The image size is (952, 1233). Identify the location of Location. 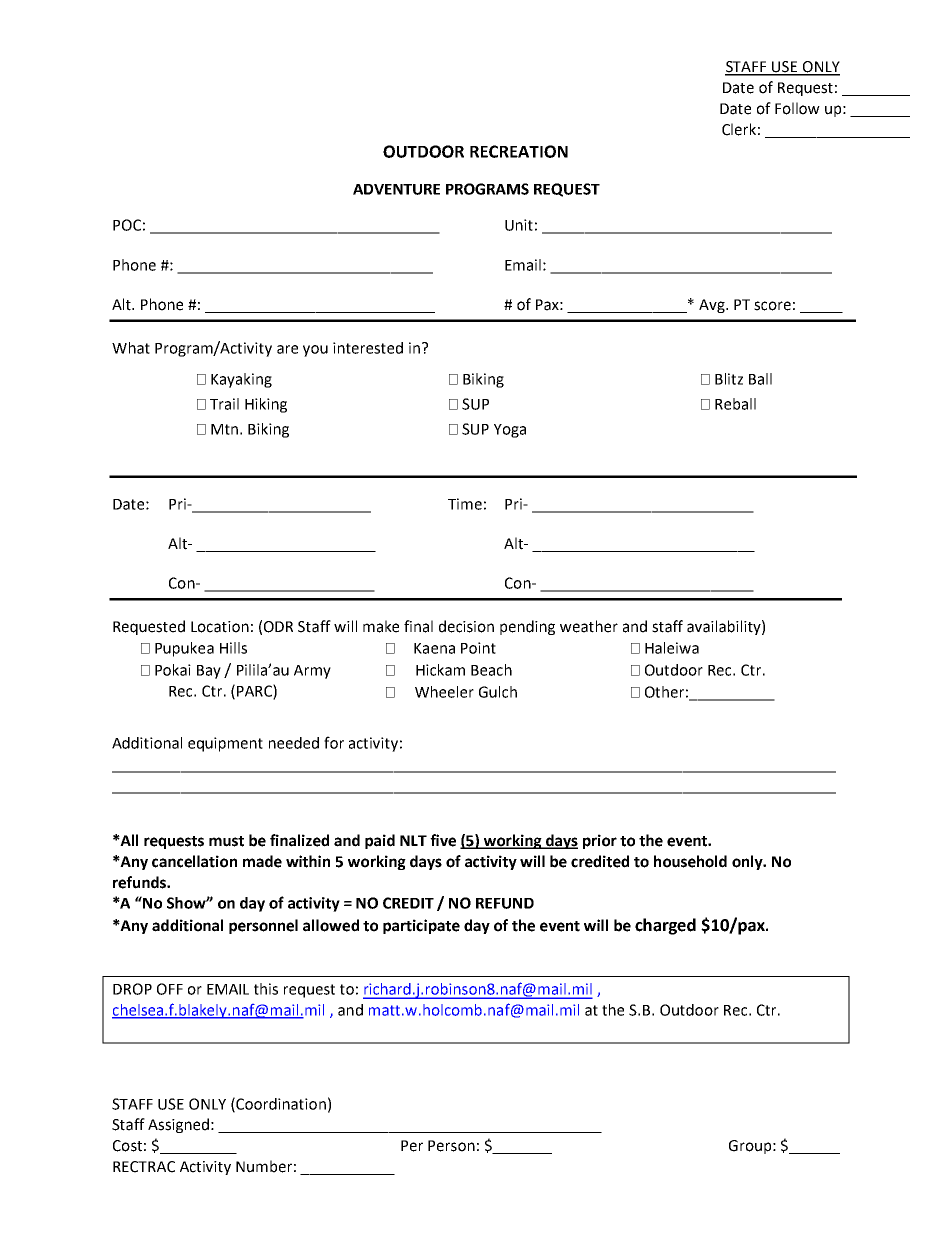
(220, 627).
